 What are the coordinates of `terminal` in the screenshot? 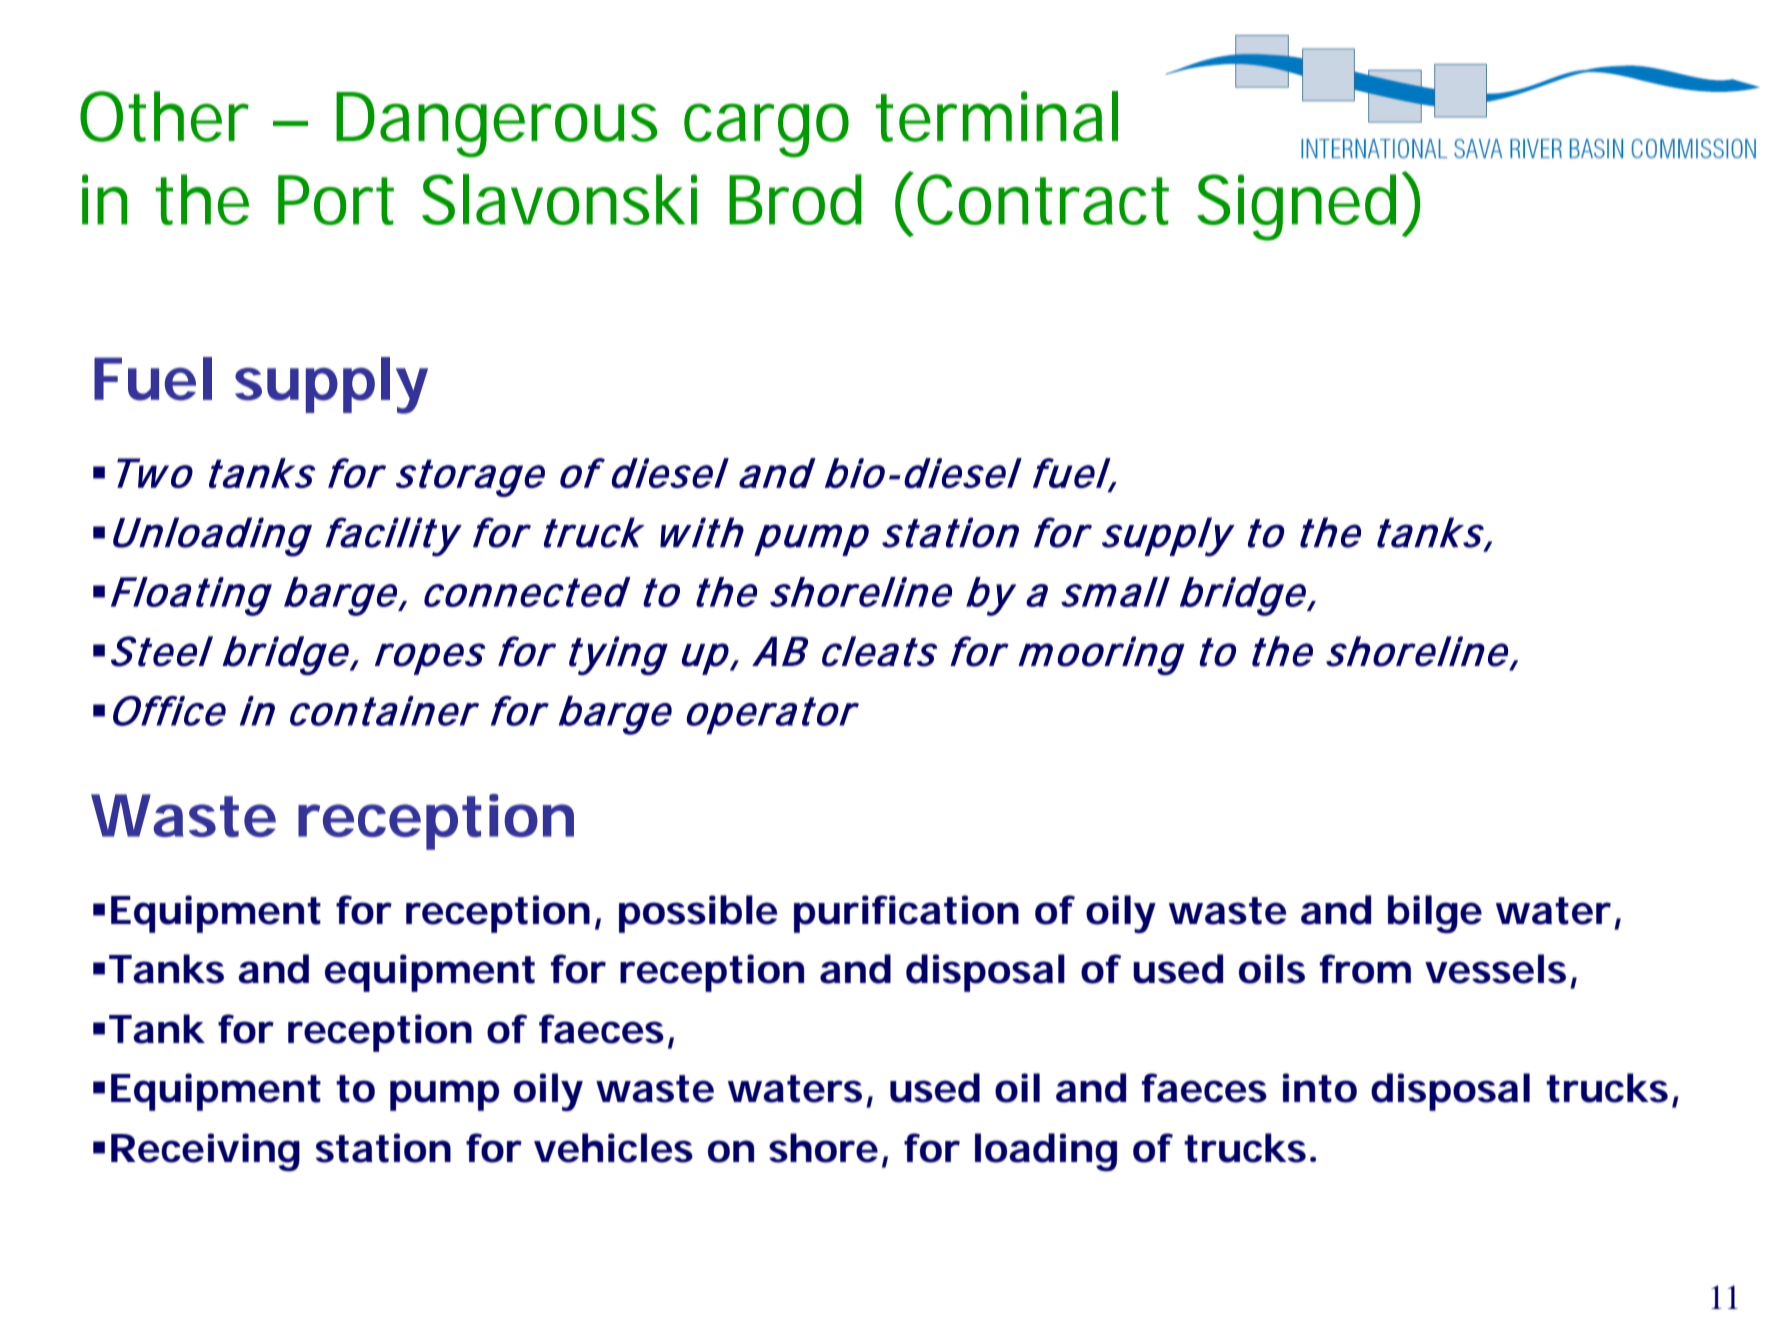 It's located at (997, 116).
